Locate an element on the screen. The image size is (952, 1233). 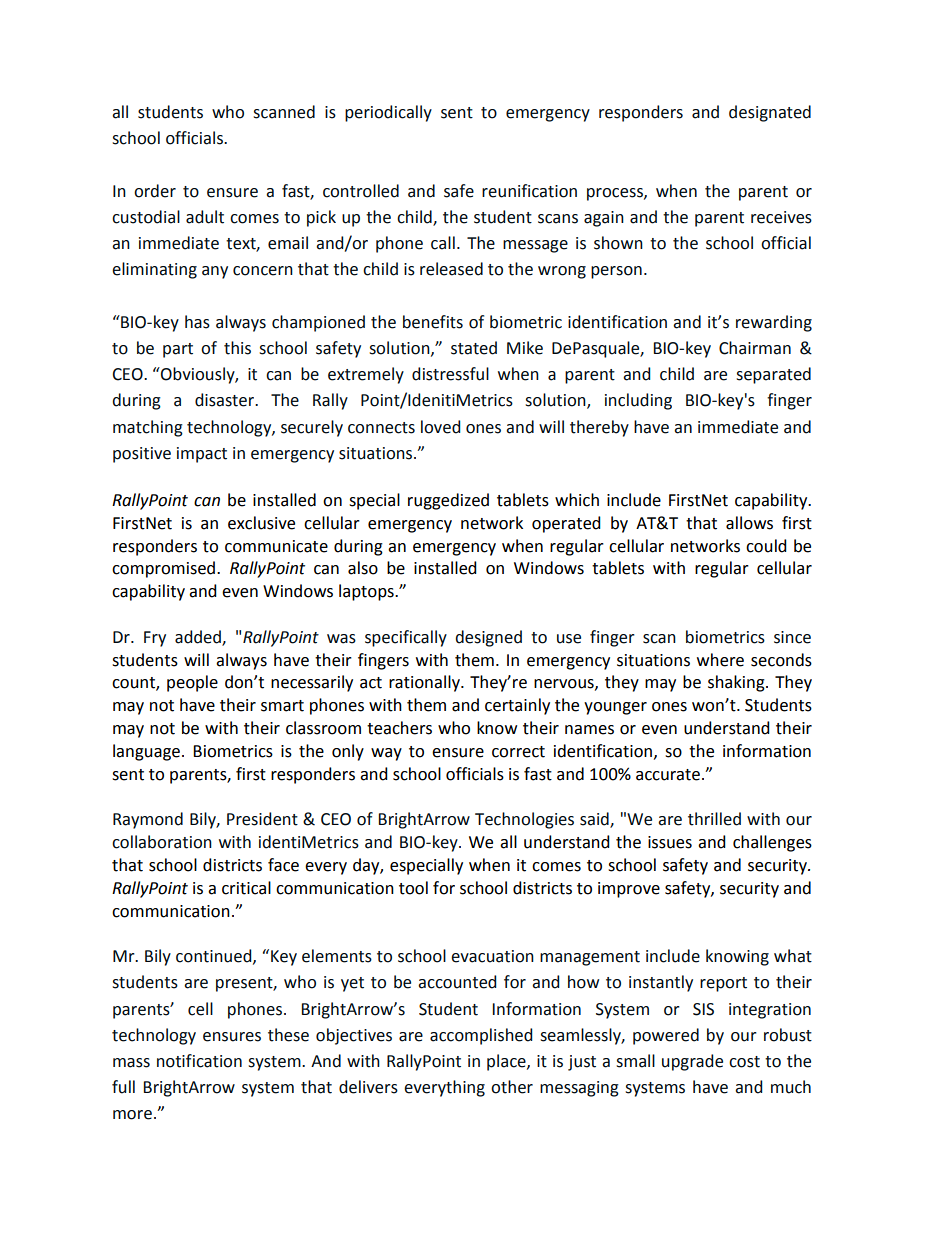
correct is located at coordinates (518, 752).
